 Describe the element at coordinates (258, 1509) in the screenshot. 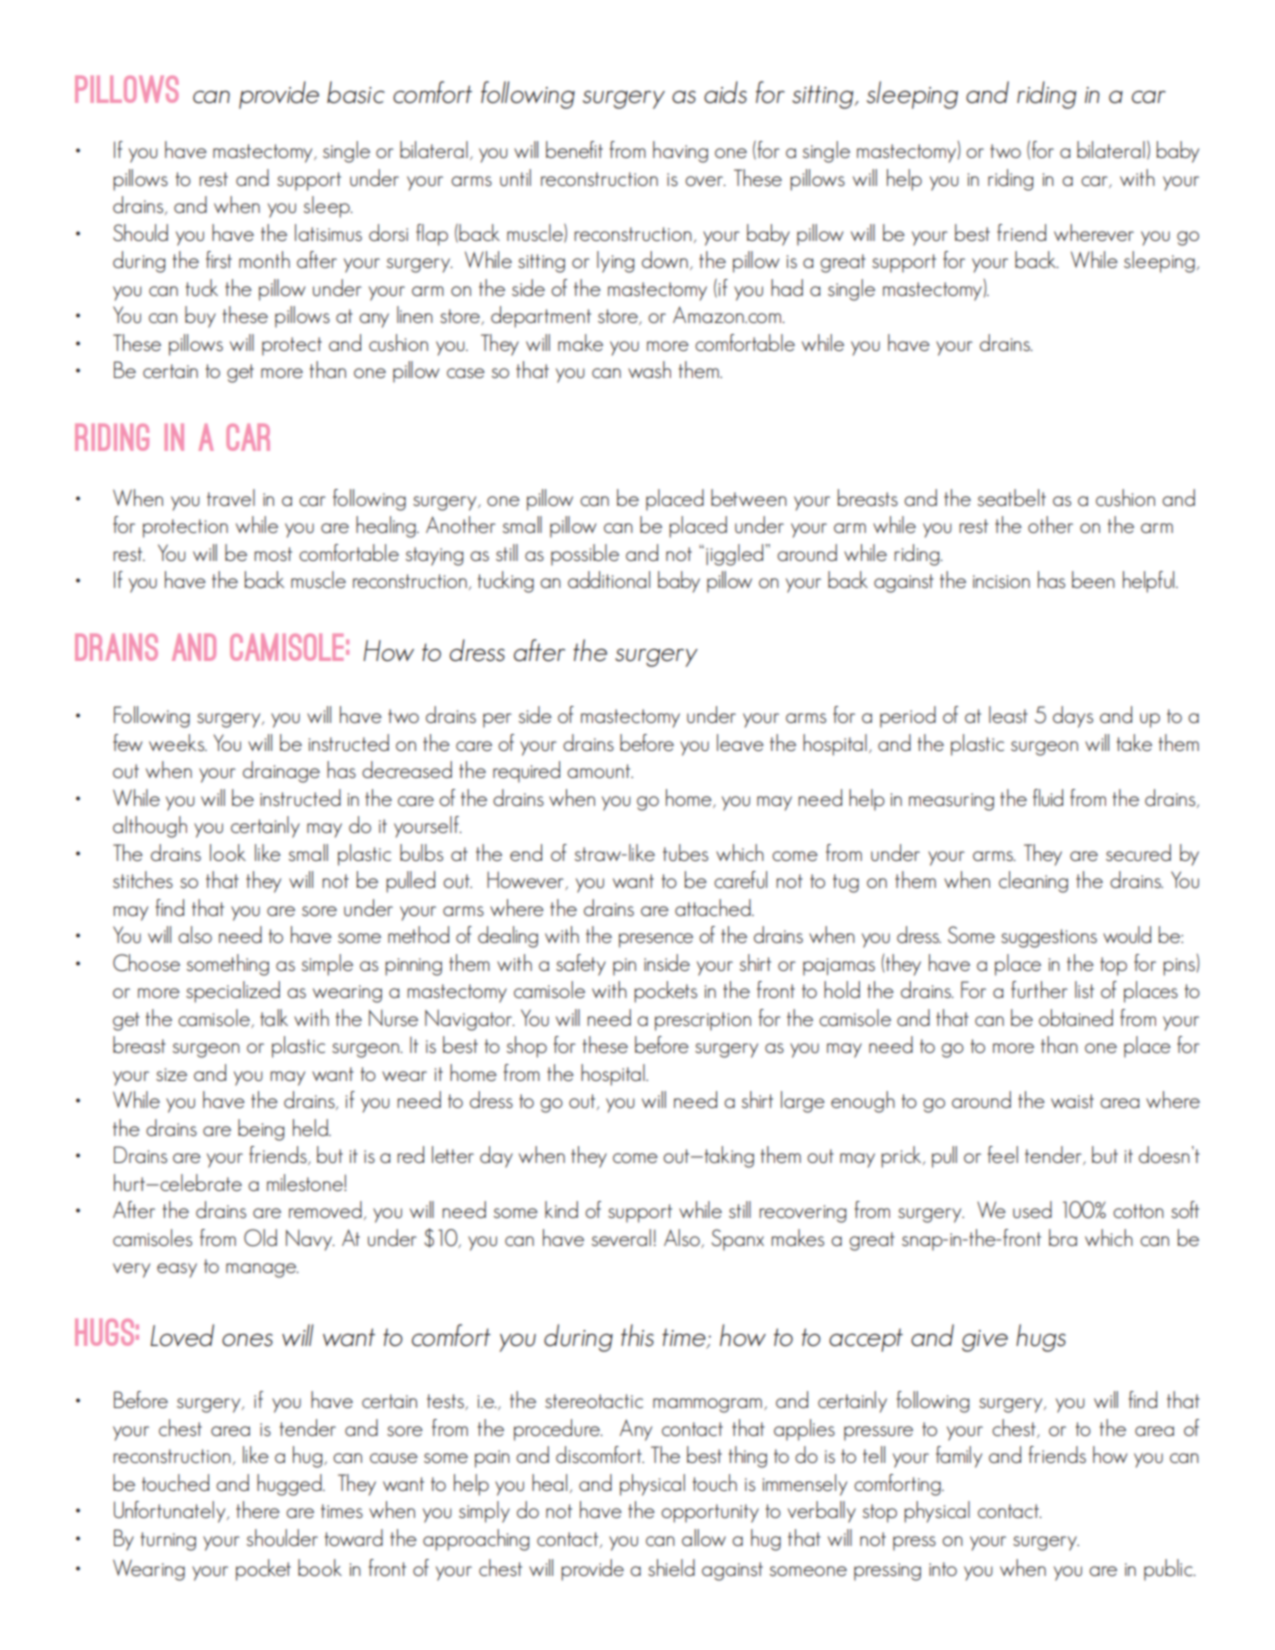

I see `there` at that location.
